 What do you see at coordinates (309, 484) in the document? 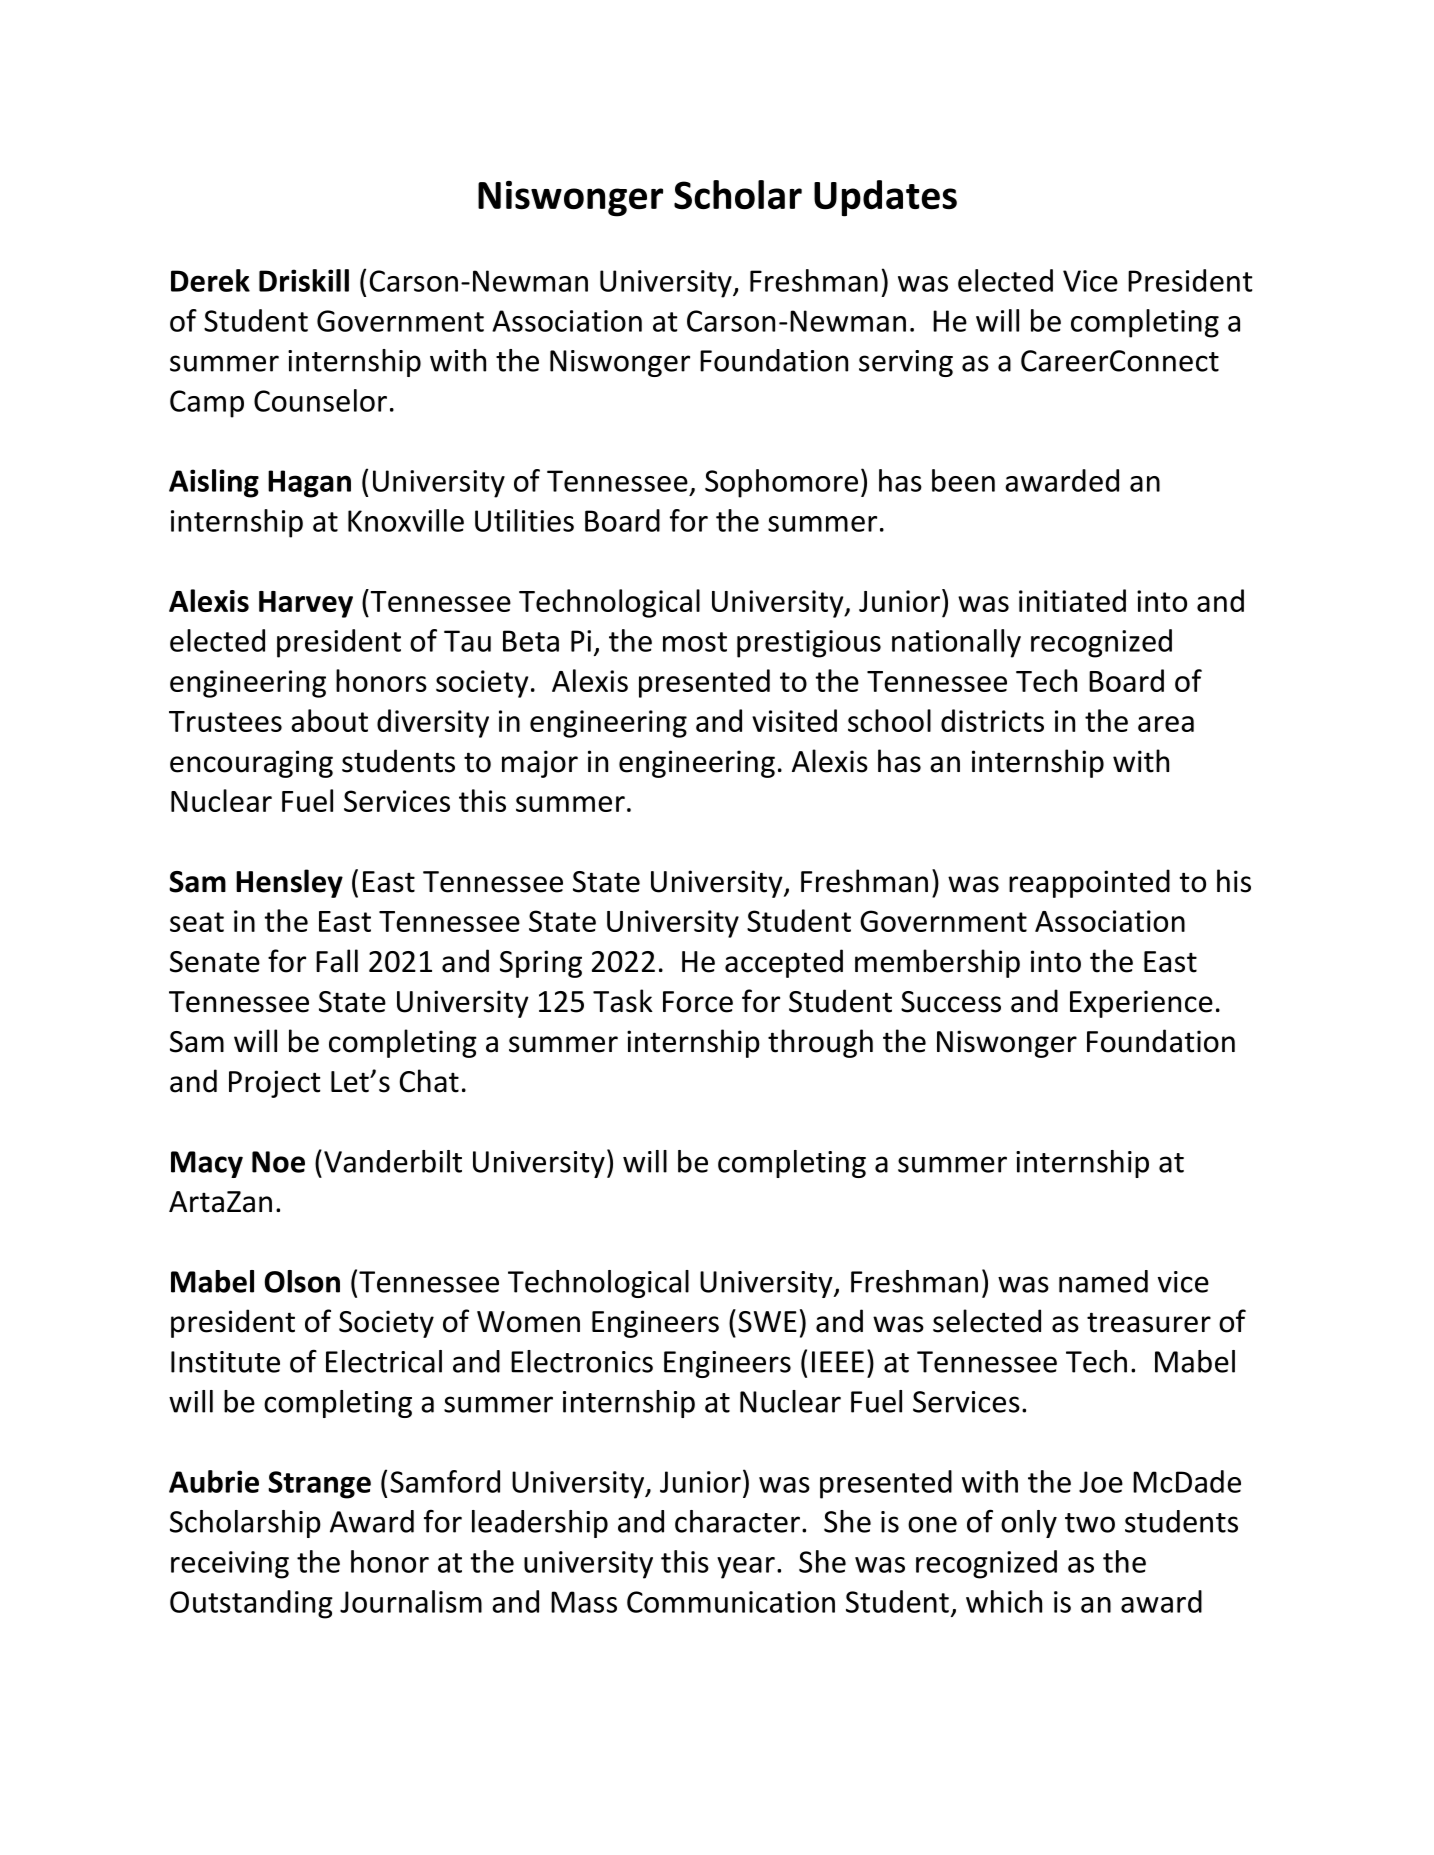
I see `Hagan` at bounding box center [309, 484].
